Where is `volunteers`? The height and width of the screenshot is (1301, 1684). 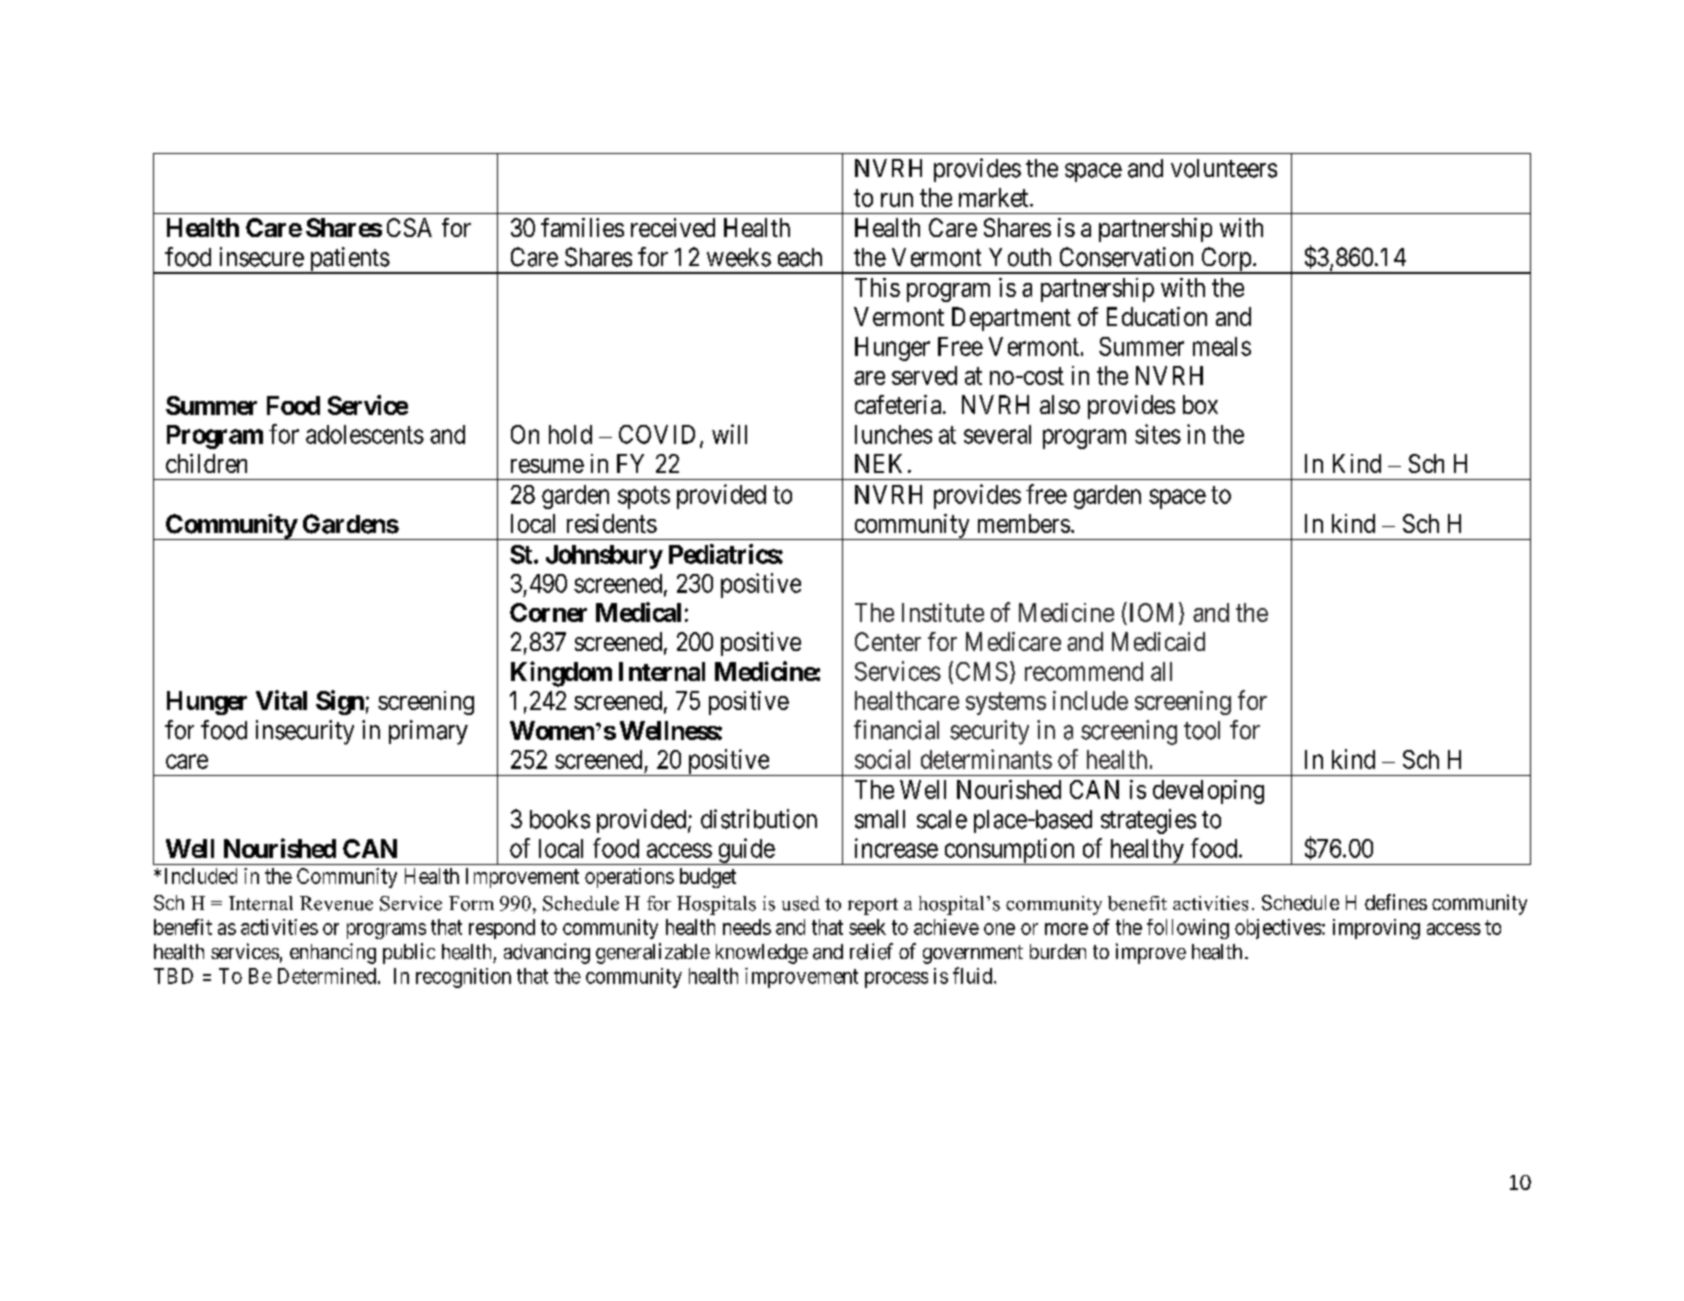
volunteers is located at coordinates (1224, 168).
